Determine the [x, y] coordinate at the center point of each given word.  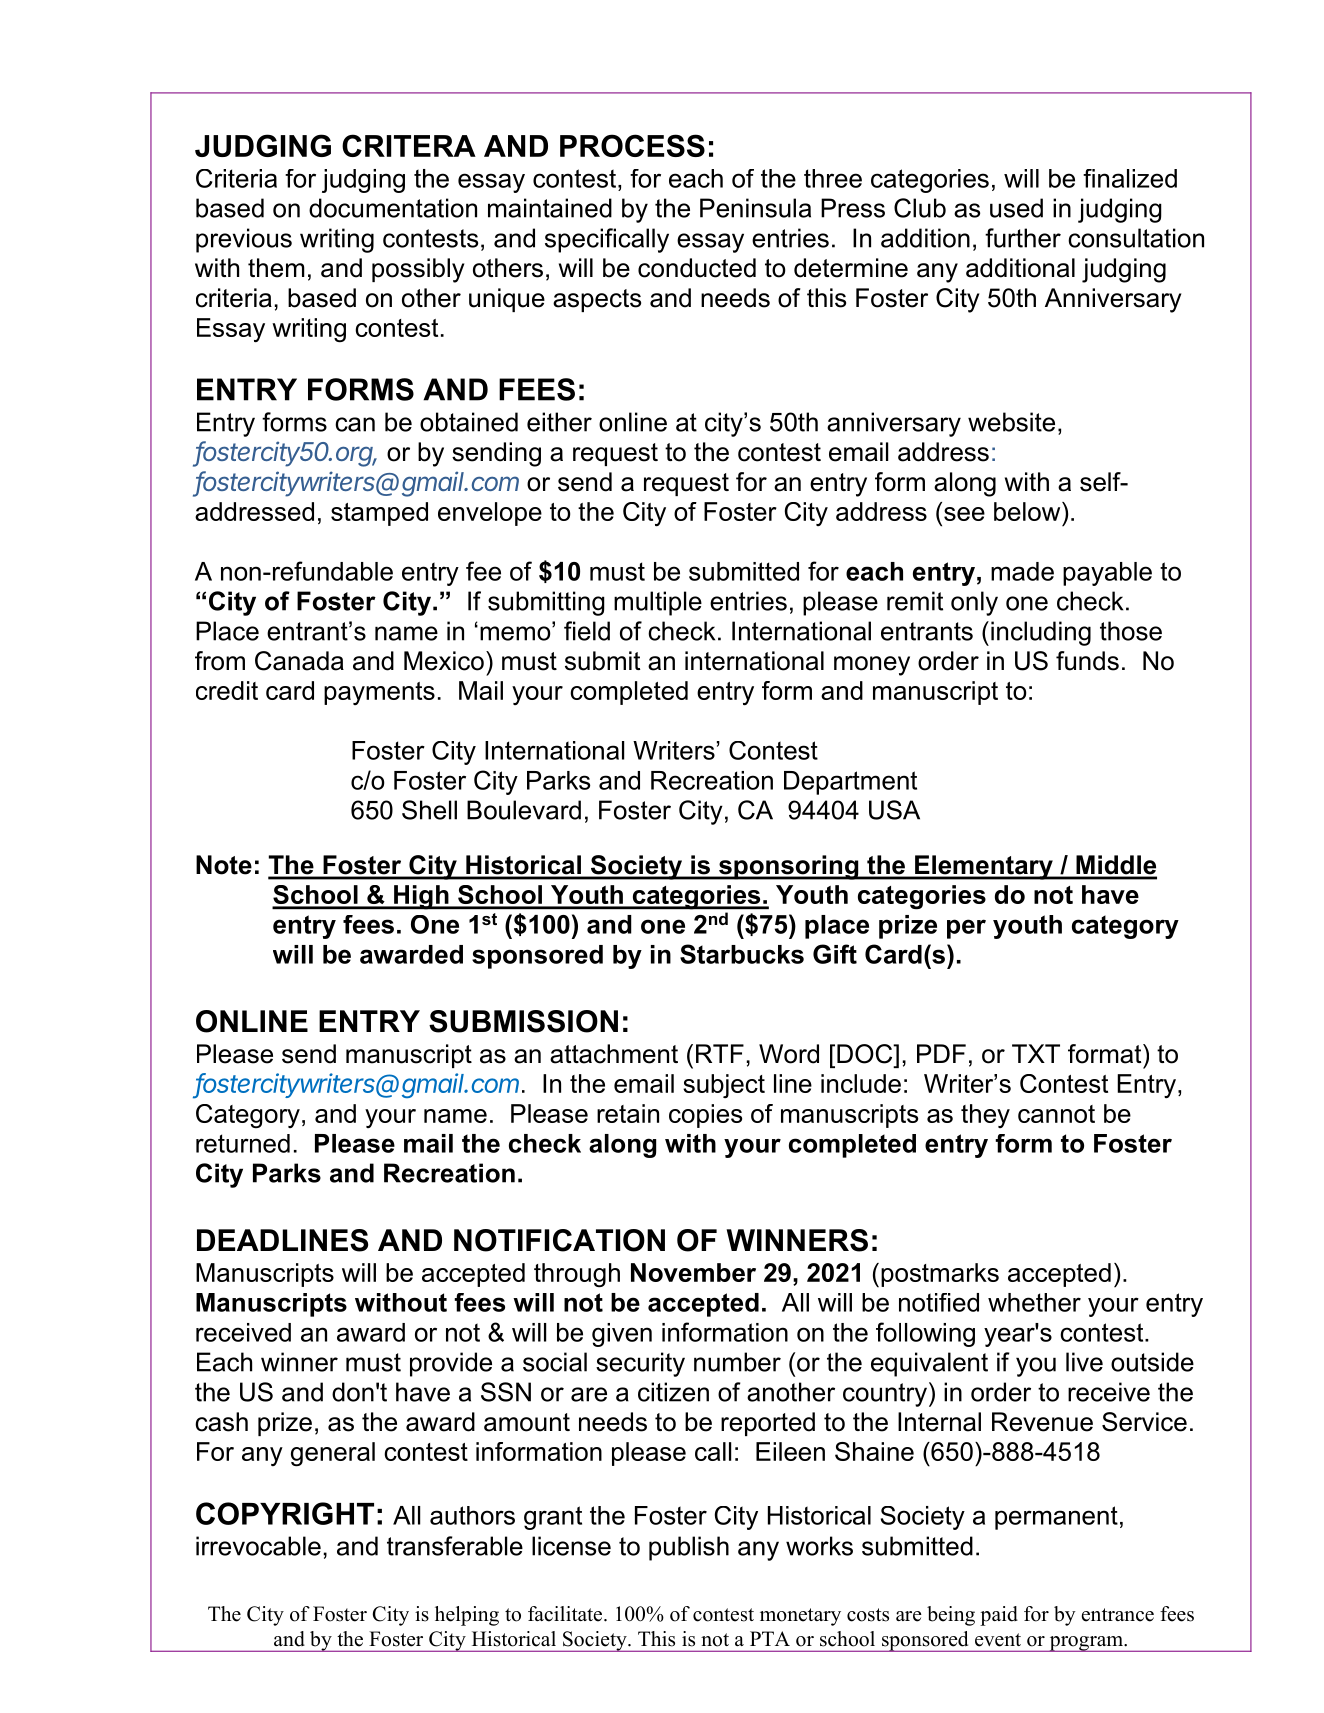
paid [999, 1616]
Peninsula [755, 208]
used [1016, 208]
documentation [393, 208]
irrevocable [258, 1546]
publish [689, 1548]
